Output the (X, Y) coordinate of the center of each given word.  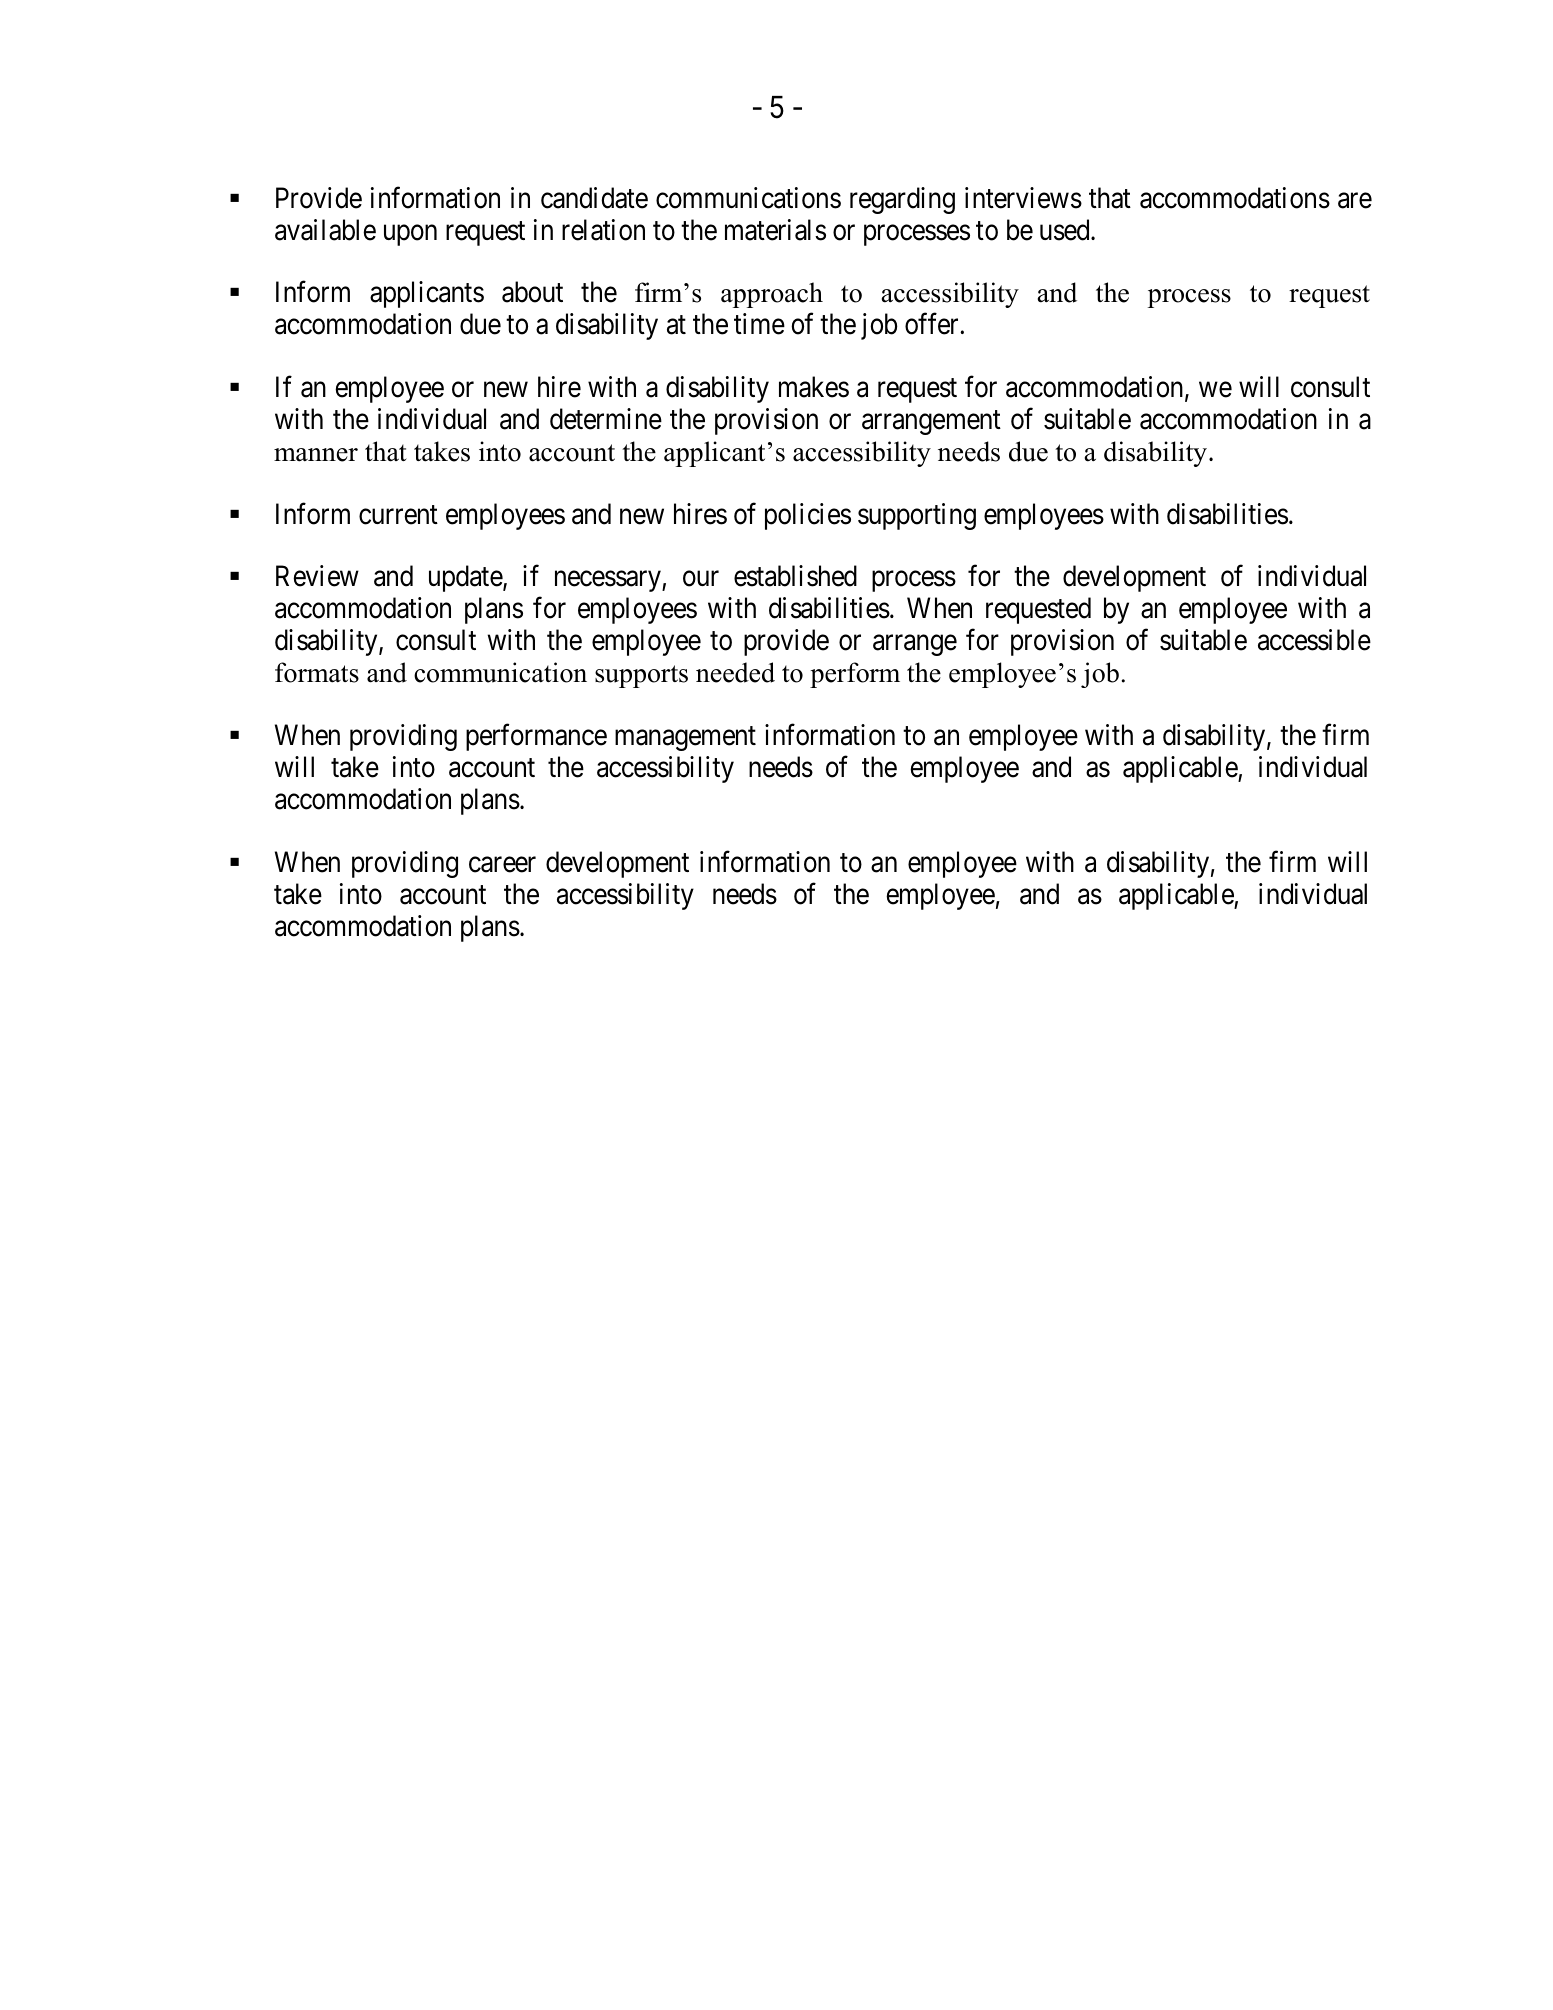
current (398, 515)
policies (808, 516)
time (759, 324)
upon (410, 235)
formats (317, 672)
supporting (917, 516)
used (1066, 230)
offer (933, 324)
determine (606, 419)
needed (735, 672)
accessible (1314, 640)
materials (775, 230)
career (502, 865)
